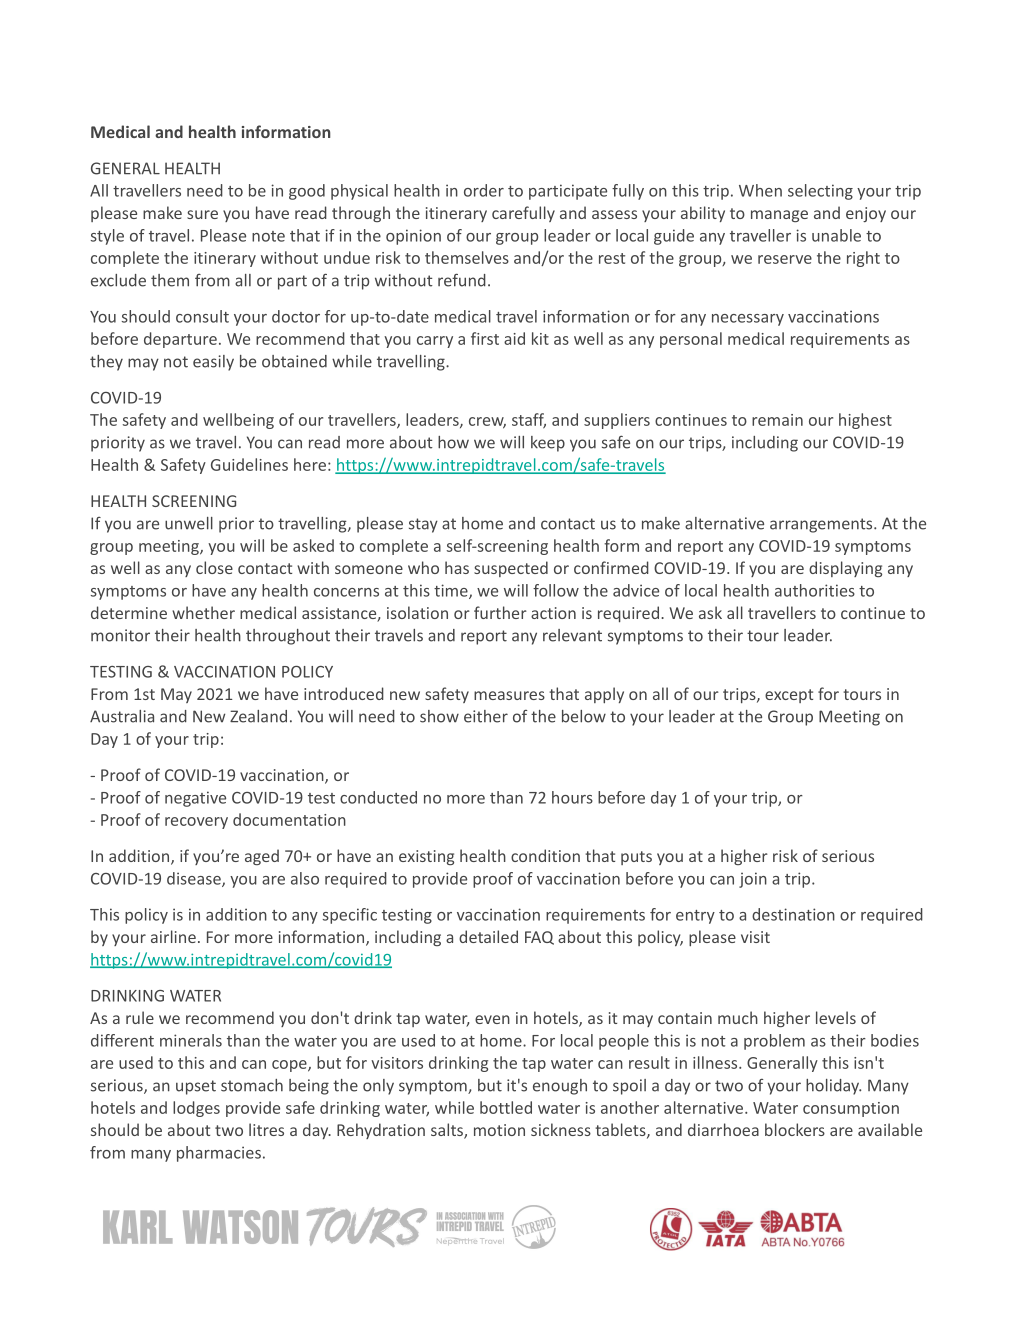 The image size is (1021, 1322). I want to click on note, so click(268, 236).
